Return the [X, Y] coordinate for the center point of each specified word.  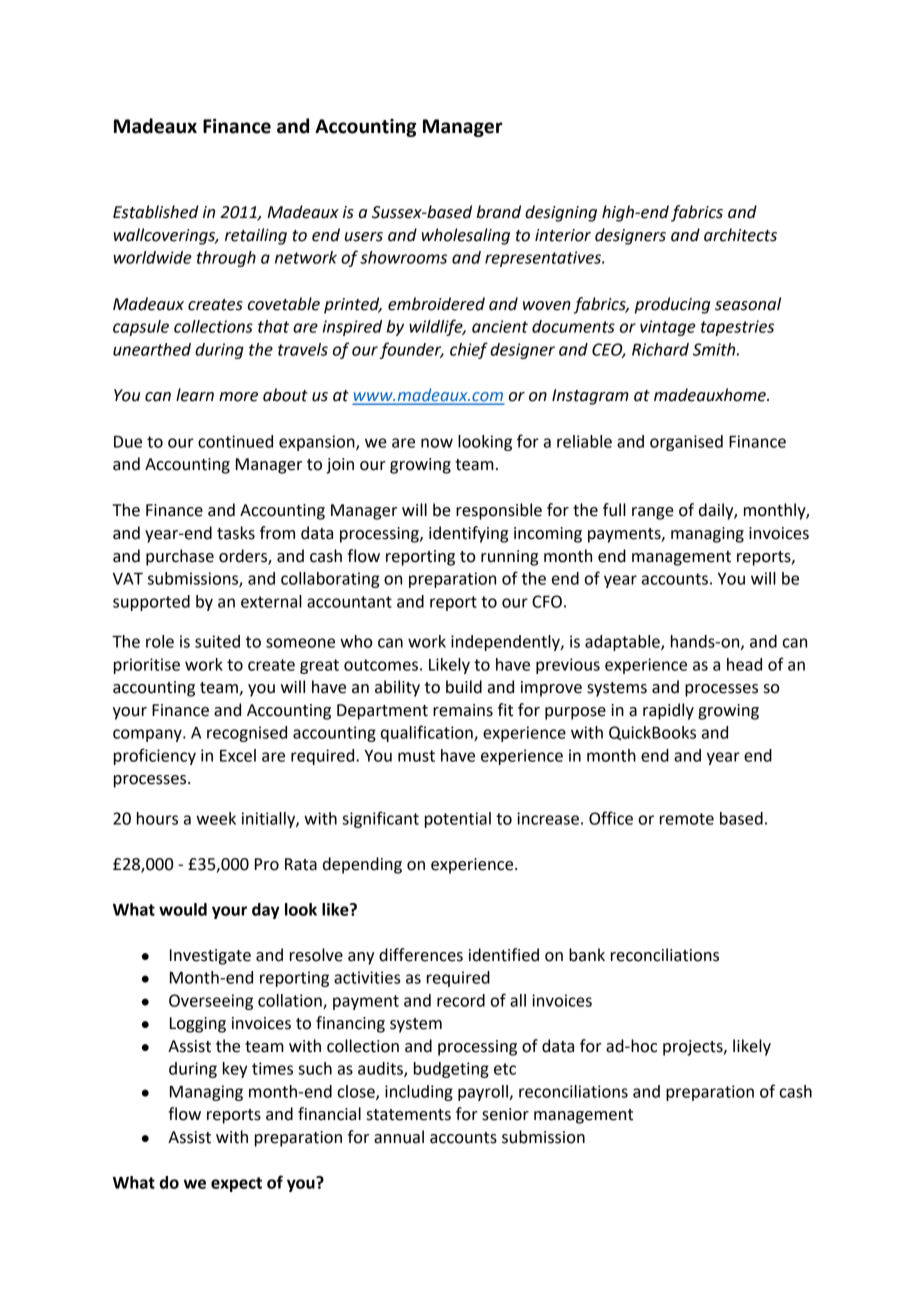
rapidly [668, 711]
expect [236, 1184]
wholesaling [466, 236]
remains [463, 710]
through [226, 259]
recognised [247, 734]
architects [740, 235]
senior [505, 1114]
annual [399, 1137]
